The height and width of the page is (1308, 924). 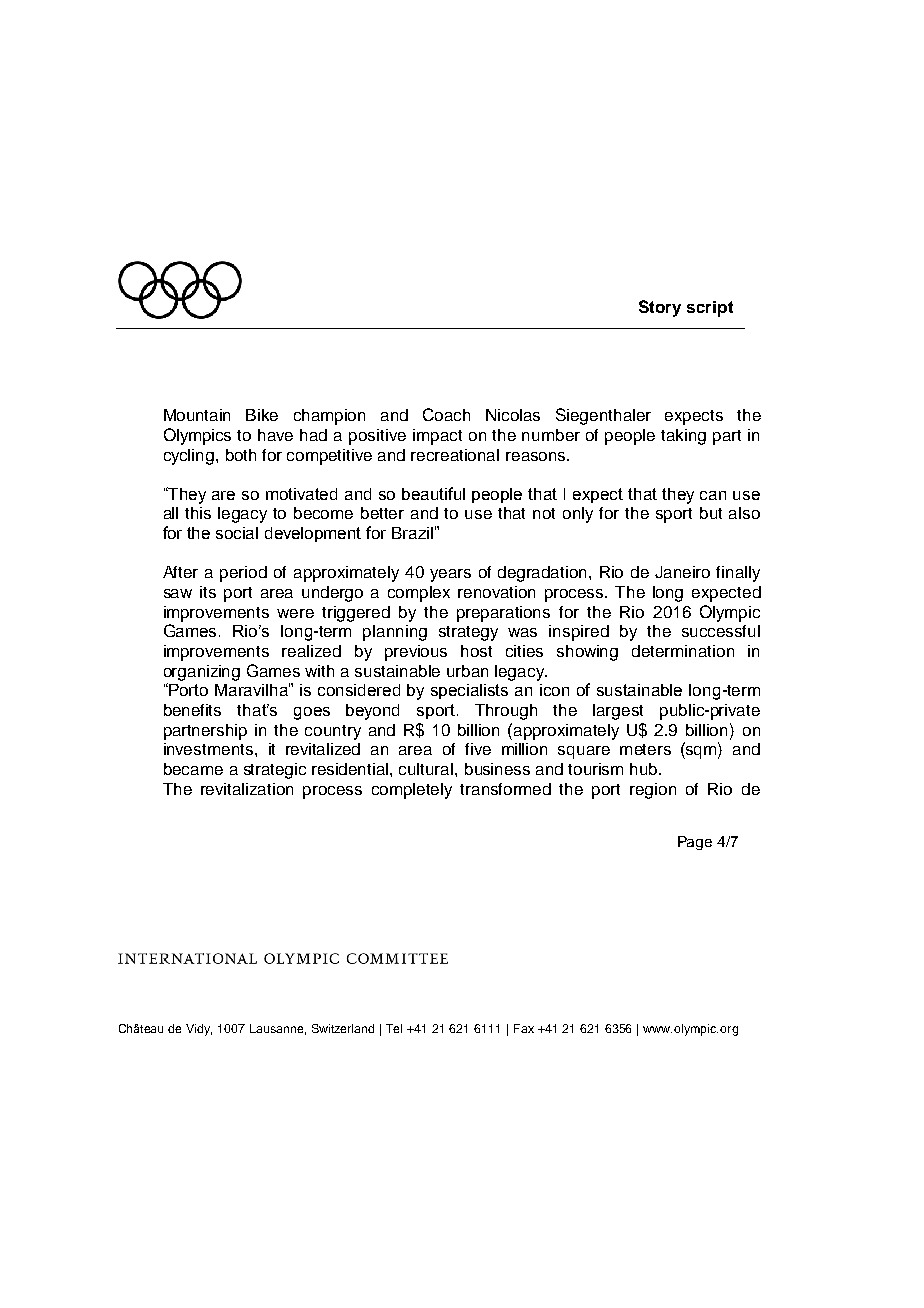 I want to click on Story, so click(x=660, y=308).
